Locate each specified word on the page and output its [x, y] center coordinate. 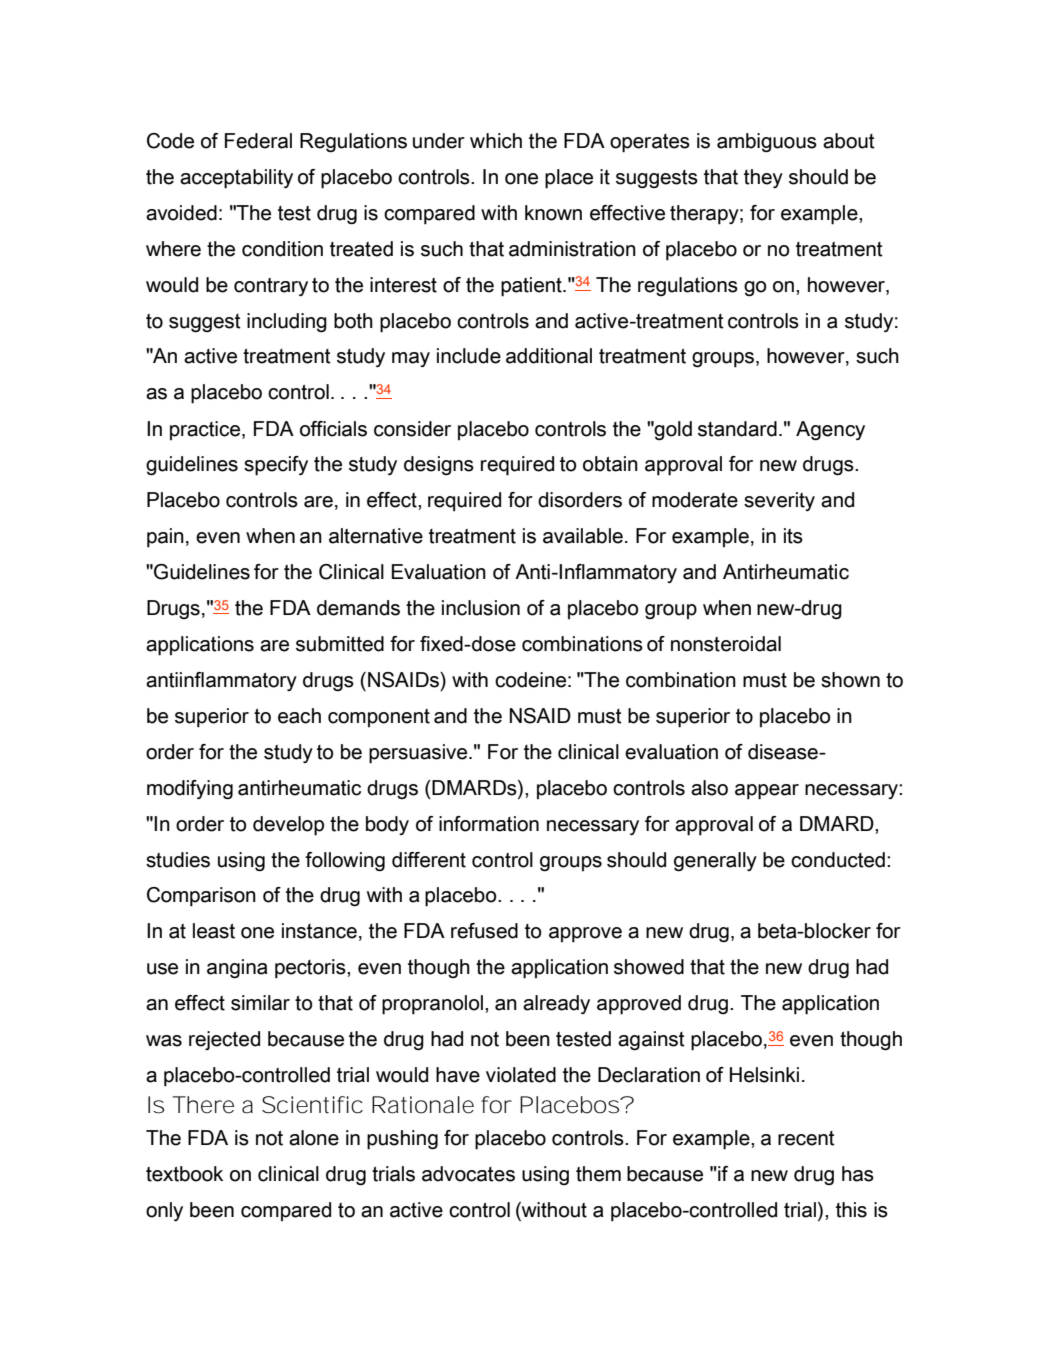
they [763, 178]
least [214, 931]
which [496, 141]
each [299, 716]
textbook [184, 1174]
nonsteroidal [726, 644]
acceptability [236, 179]
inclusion [481, 608]
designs [439, 466]
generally [715, 862]
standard [737, 429]
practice [206, 430]
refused [484, 931]
